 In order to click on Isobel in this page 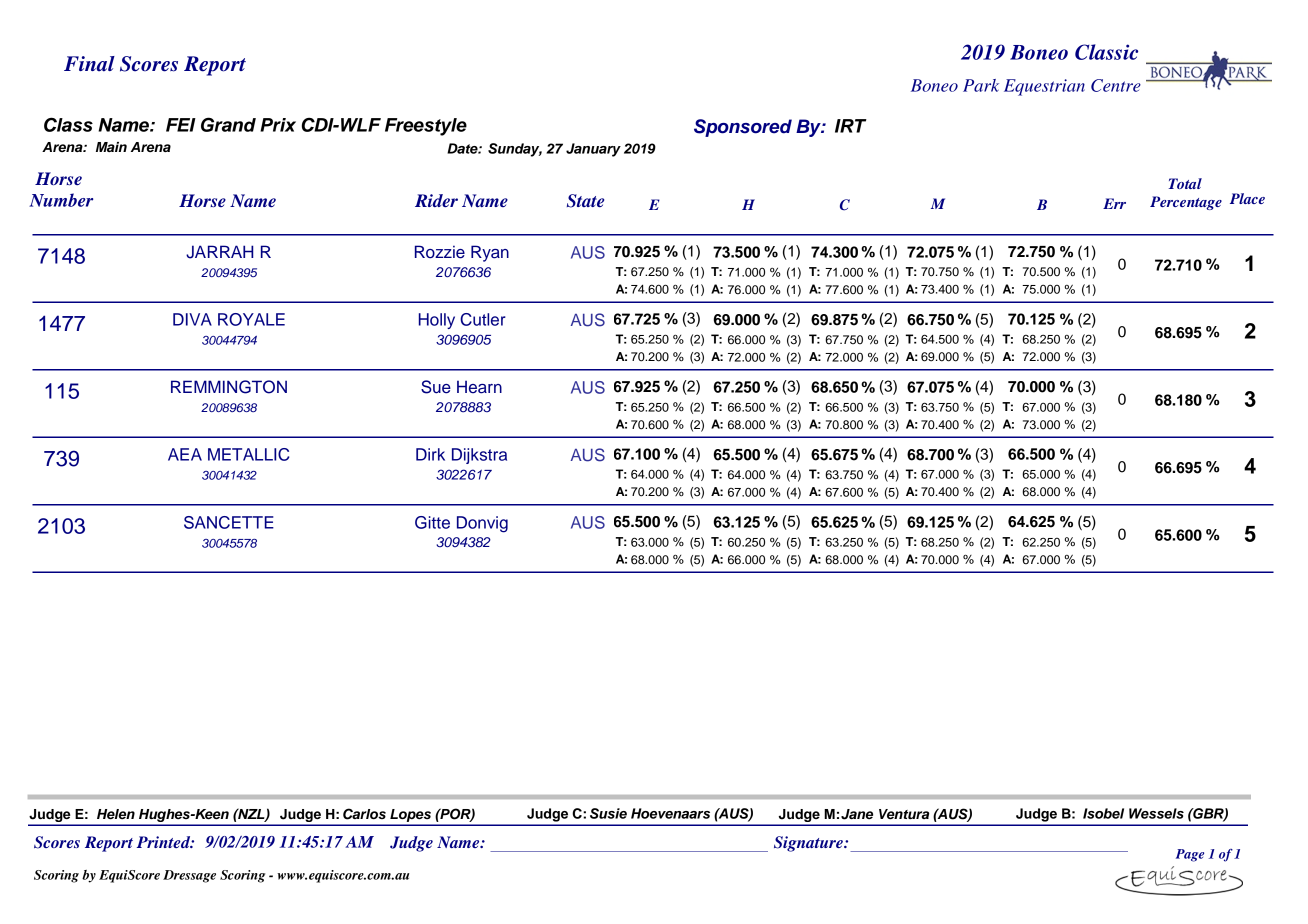, I will do `click(1103, 813)`.
